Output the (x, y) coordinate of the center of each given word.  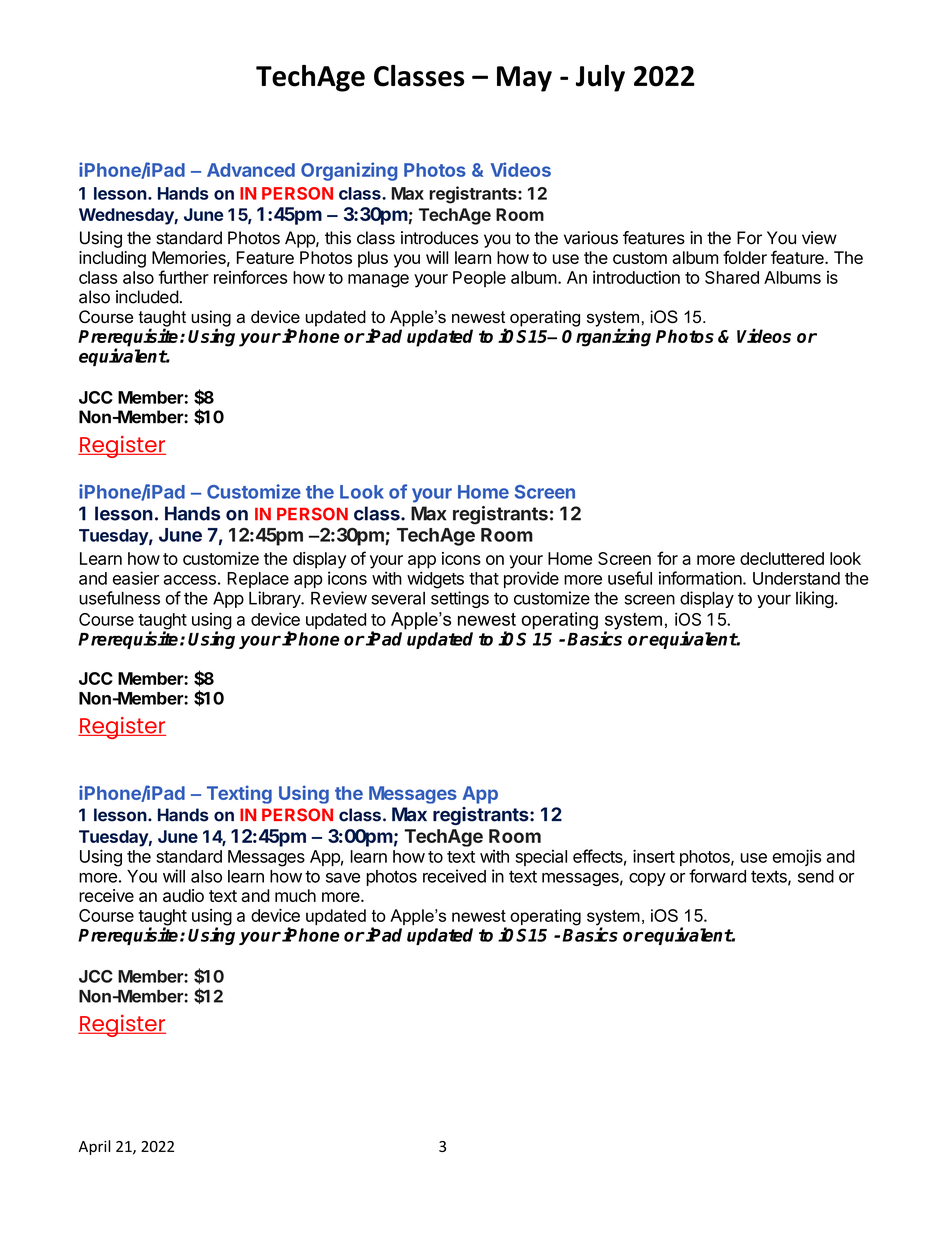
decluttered (782, 558)
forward (717, 876)
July (600, 78)
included (147, 297)
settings (460, 599)
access (190, 580)
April (95, 1147)
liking (815, 599)
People (479, 279)
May (524, 79)
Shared (732, 277)
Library (275, 599)
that (484, 578)
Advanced (251, 170)
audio (183, 895)
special (541, 858)
